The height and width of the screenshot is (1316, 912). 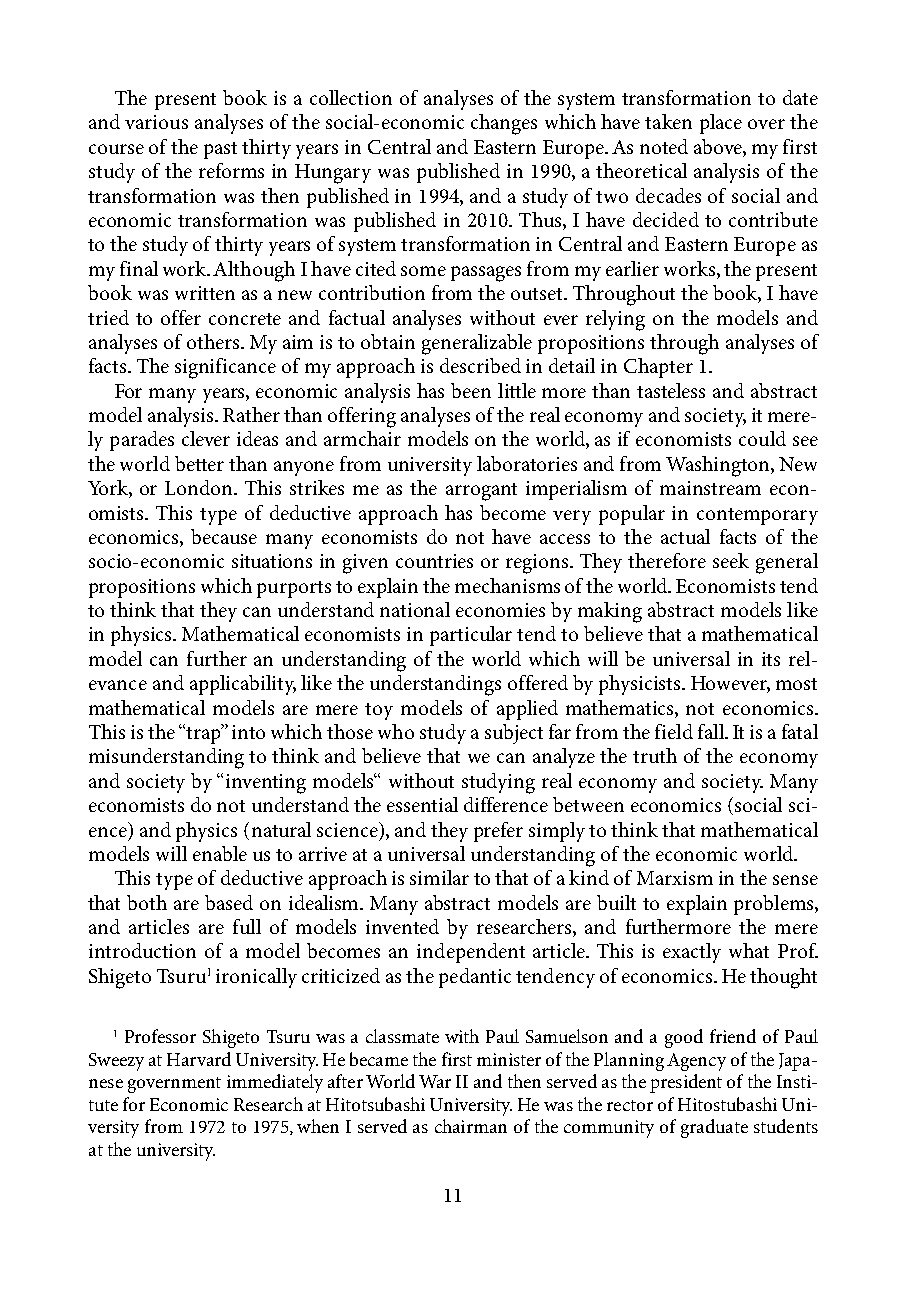 I want to click on War, so click(x=435, y=1081).
